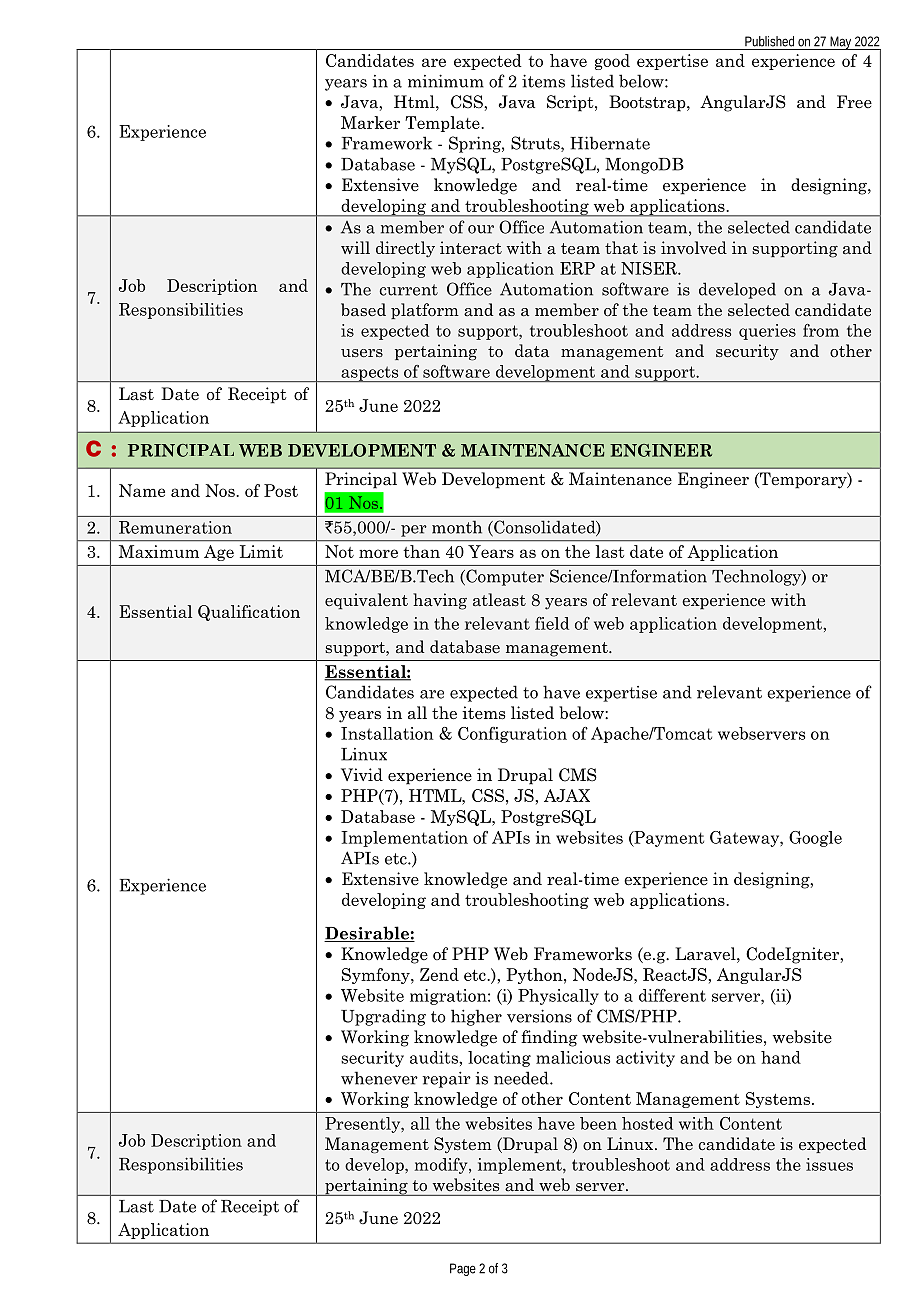 This page has width=924, height=1308. I want to click on different, so click(672, 995).
